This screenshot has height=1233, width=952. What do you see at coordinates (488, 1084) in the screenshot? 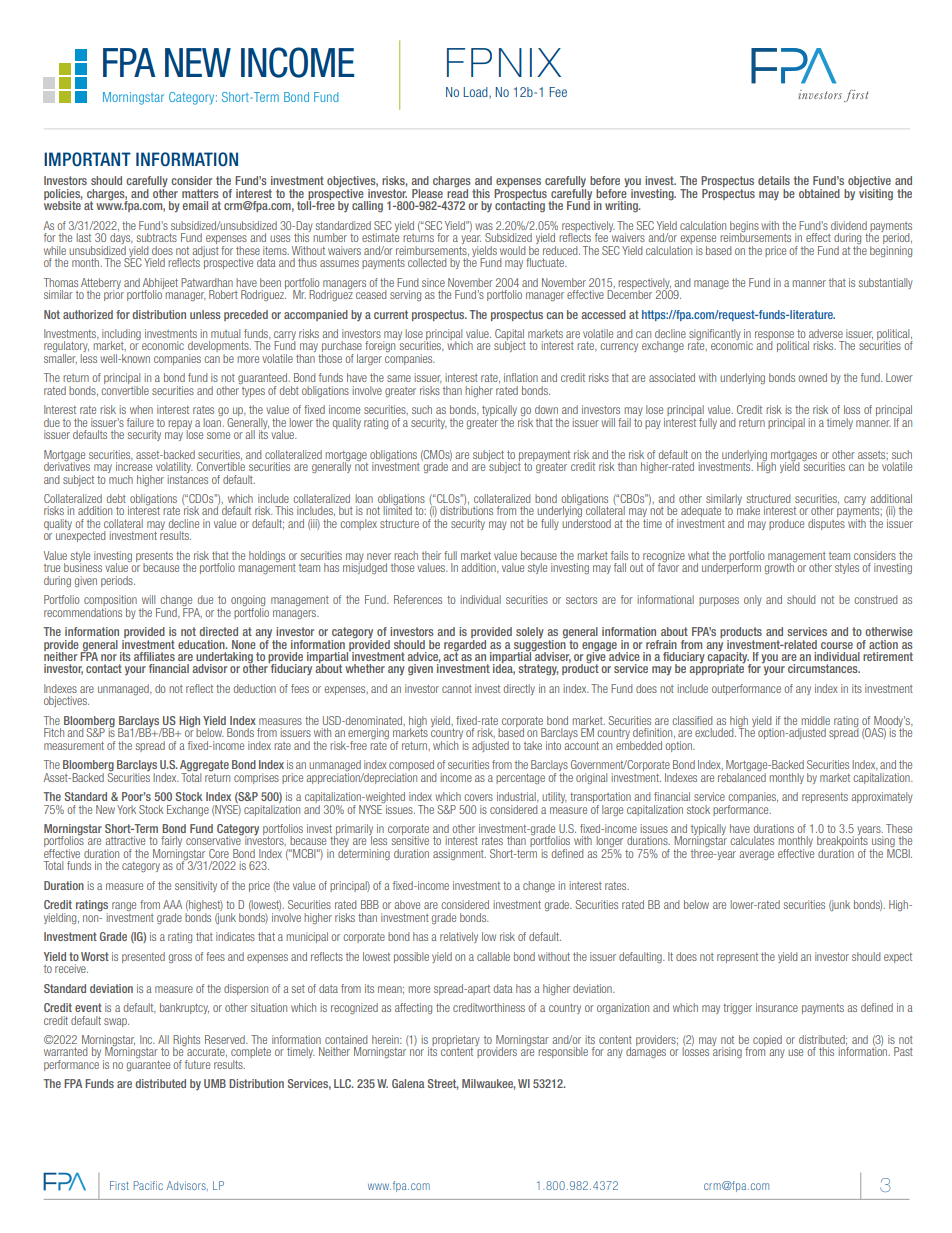
I see `Milwaukee` at bounding box center [488, 1084].
